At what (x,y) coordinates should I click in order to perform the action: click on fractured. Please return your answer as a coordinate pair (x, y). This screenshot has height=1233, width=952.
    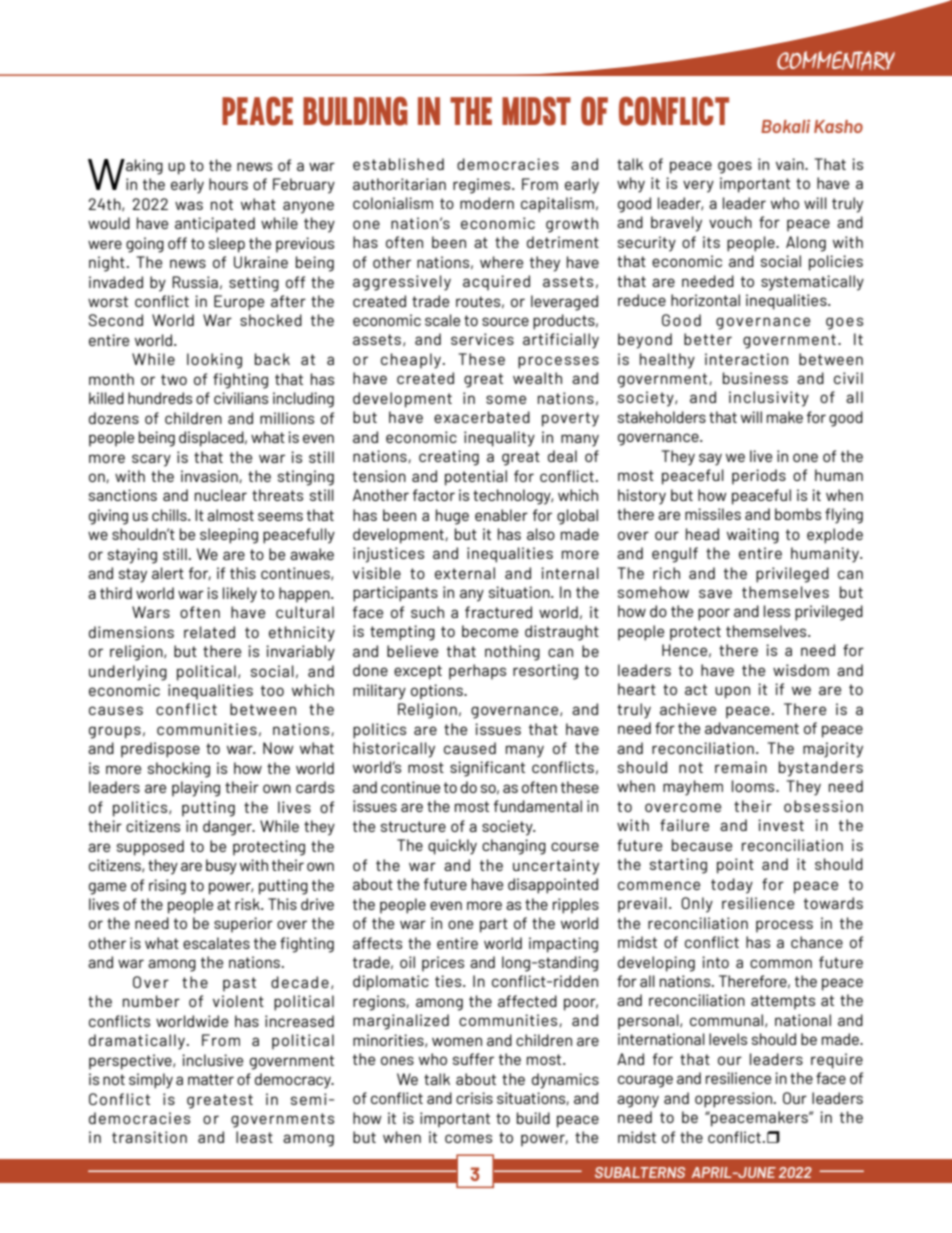
    Looking at the image, I should click on (498, 612).
